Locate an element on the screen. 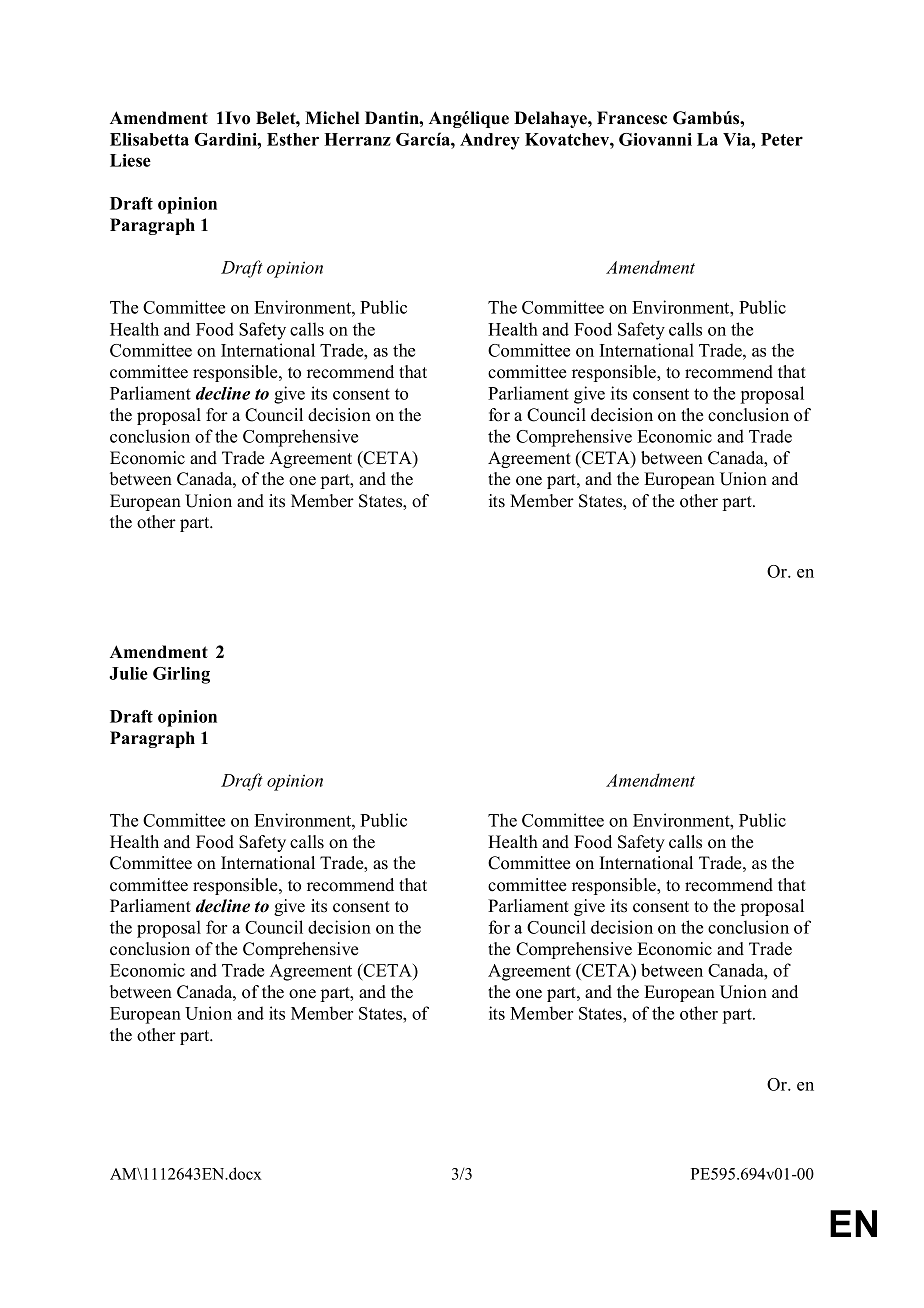  Peter is located at coordinates (782, 139).
